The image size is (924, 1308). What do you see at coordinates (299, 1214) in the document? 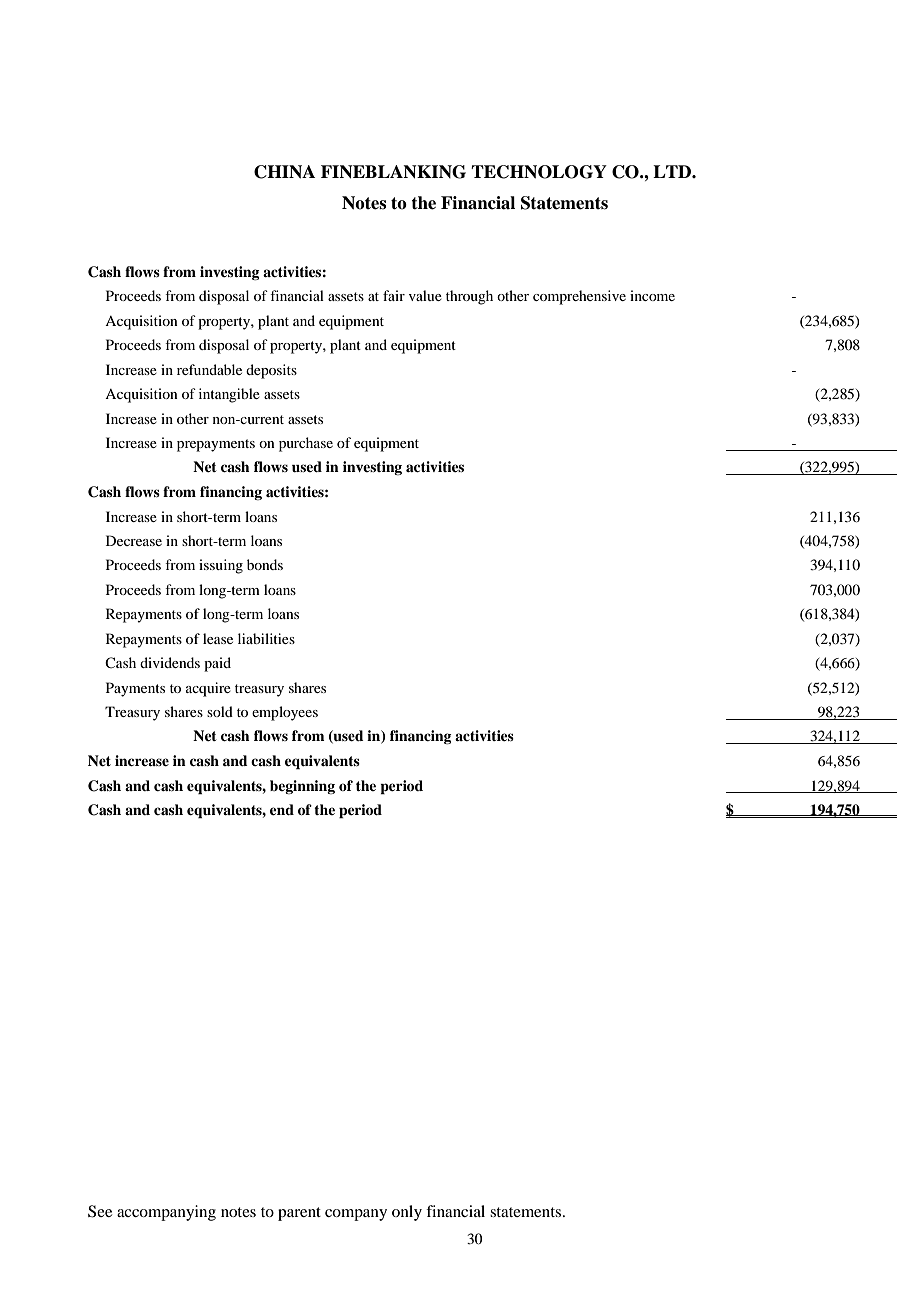
I see `parent` at bounding box center [299, 1214].
